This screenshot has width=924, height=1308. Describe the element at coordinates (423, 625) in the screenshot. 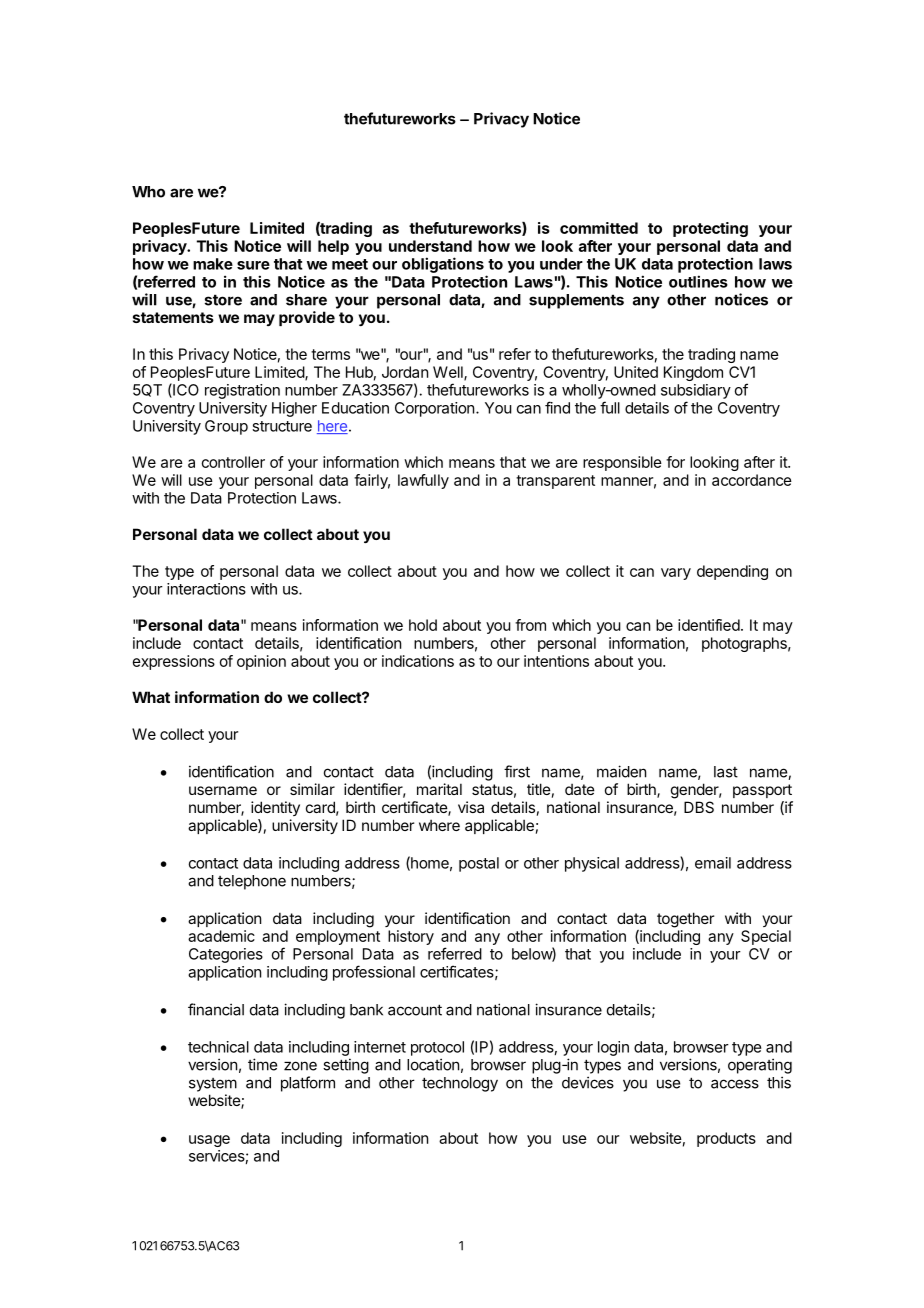

I see `hold` at that location.
